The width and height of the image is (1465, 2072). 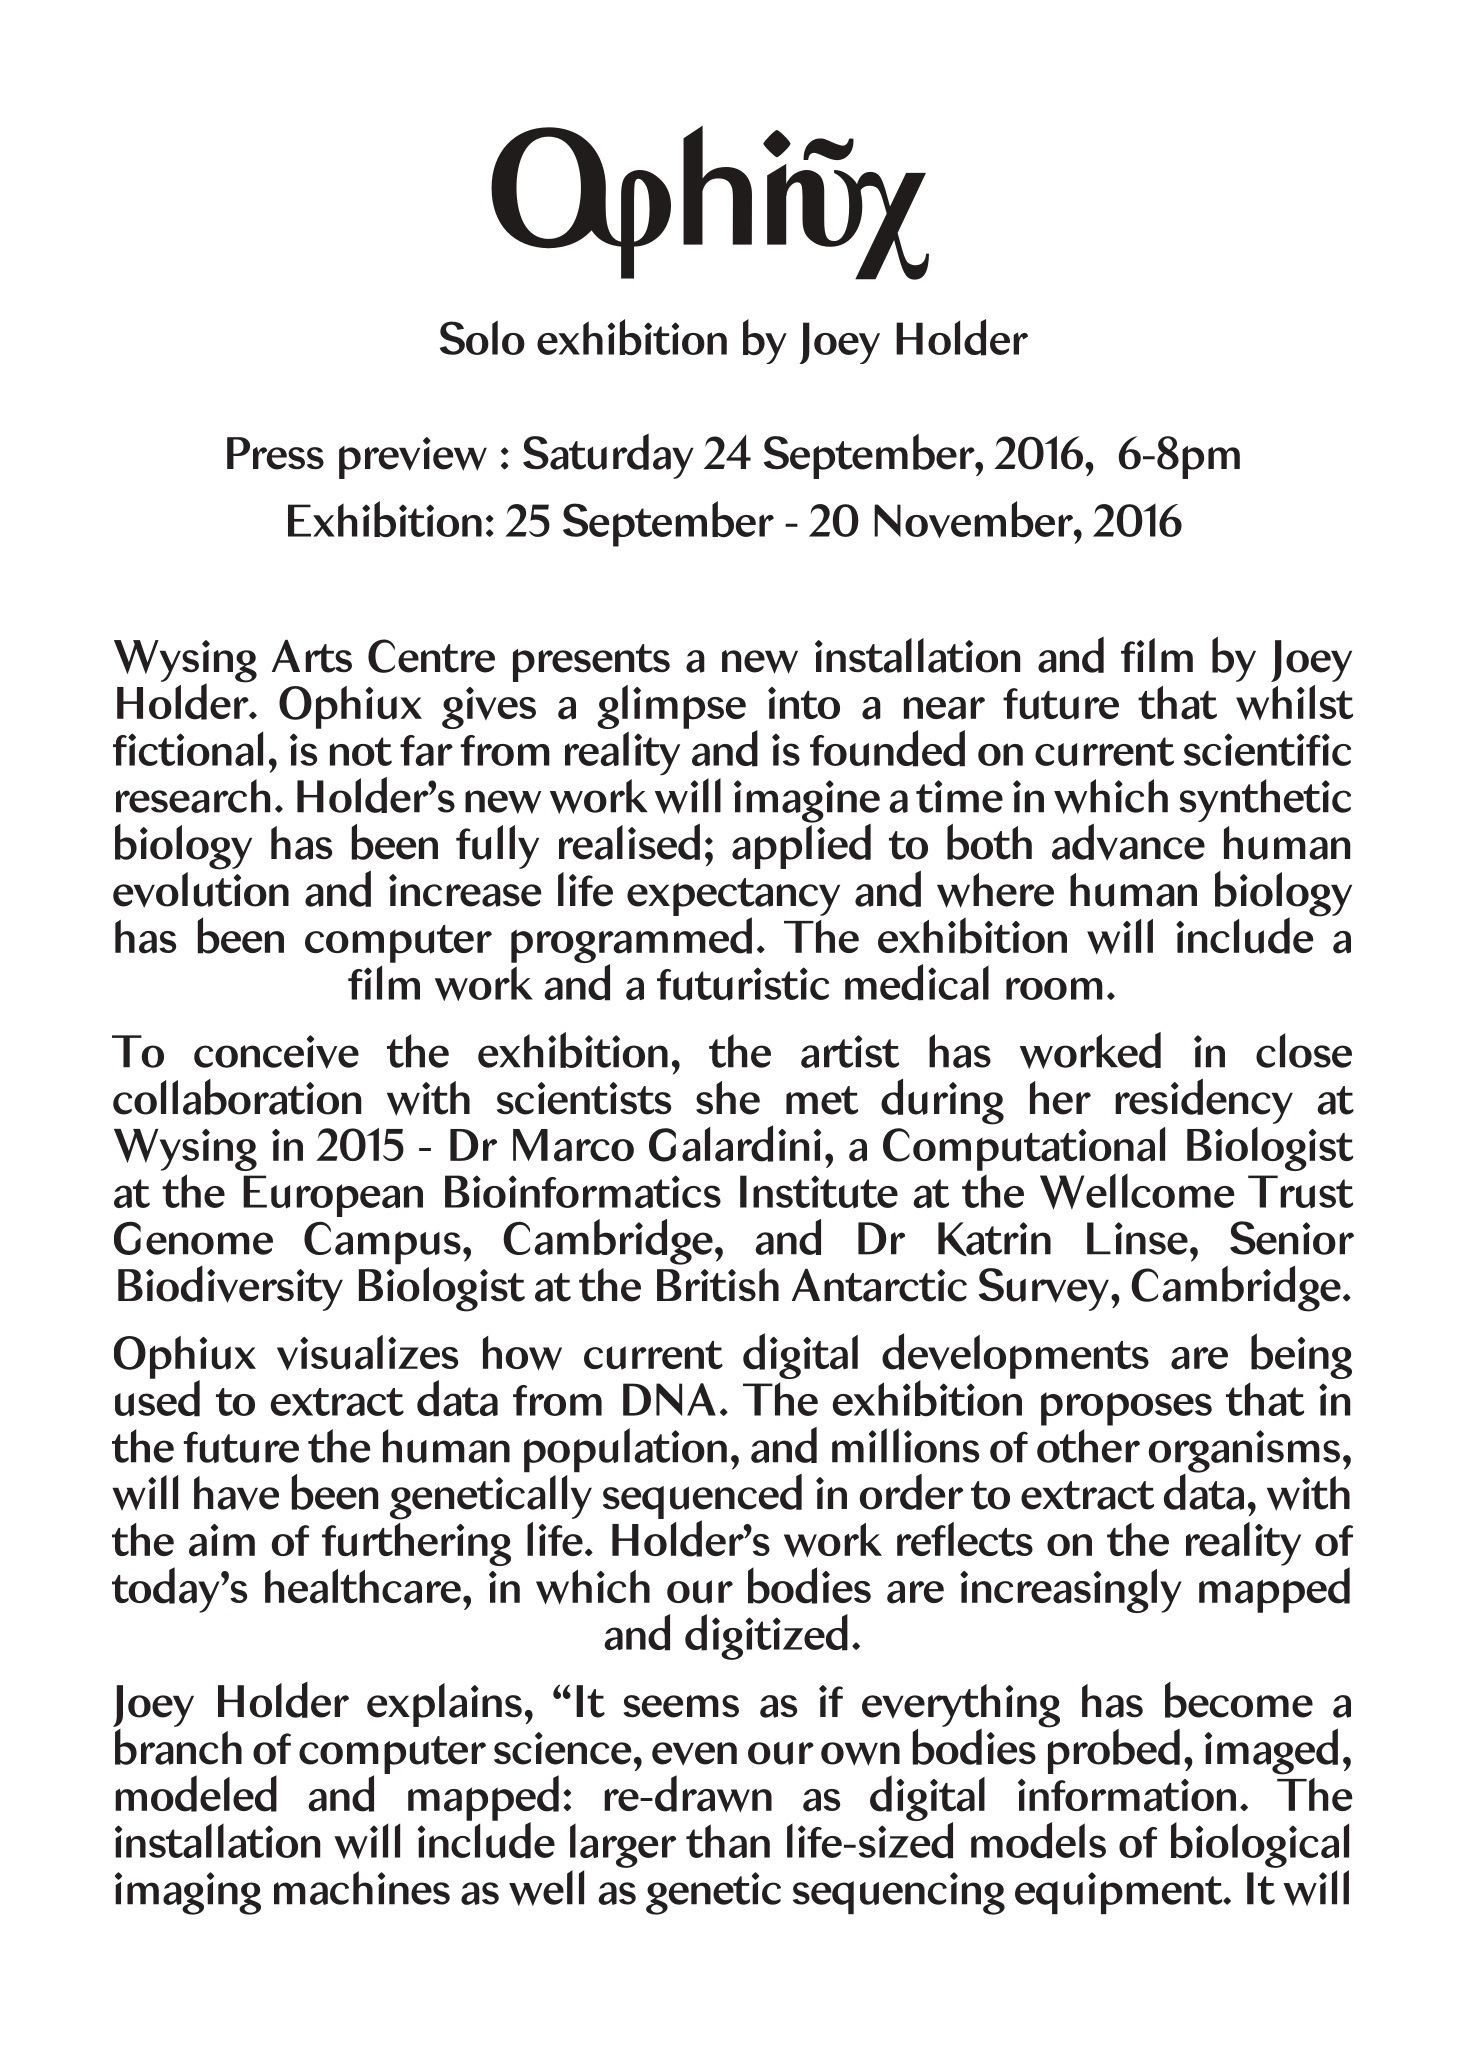 I want to click on than, so click(x=728, y=1841).
